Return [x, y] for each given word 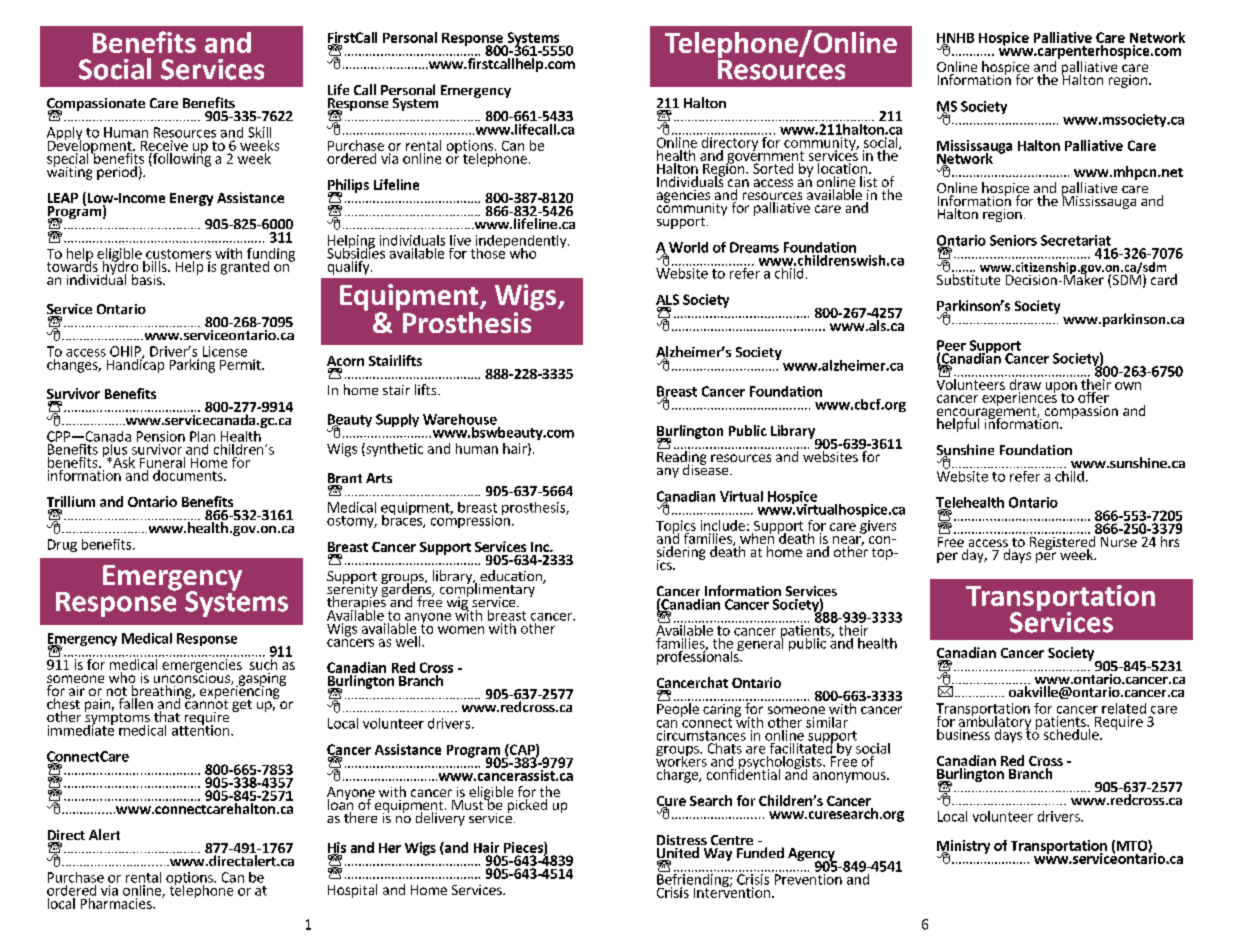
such [263, 664]
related [1124, 708]
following [181, 159]
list [868, 181]
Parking [192, 366]
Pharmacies [117, 903]
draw [1025, 384]
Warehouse [460, 419]
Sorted [773, 168]
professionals [699, 657]
